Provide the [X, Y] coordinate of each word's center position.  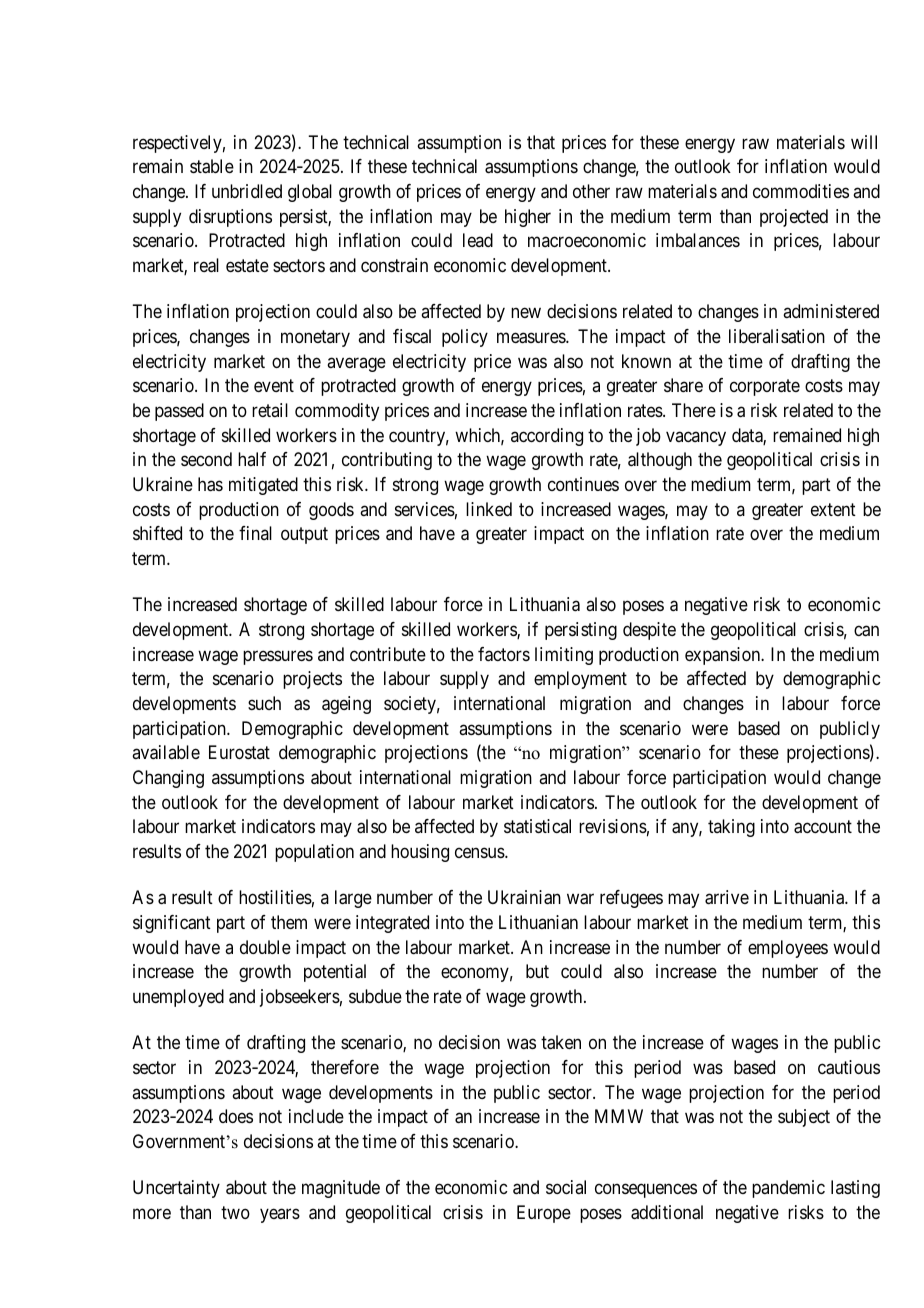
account [823, 827]
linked [489, 509]
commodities [801, 191]
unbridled [247, 191]
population [314, 853]
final [255, 533]
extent [833, 509]
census [480, 852]
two [235, 1212]
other [591, 191]
